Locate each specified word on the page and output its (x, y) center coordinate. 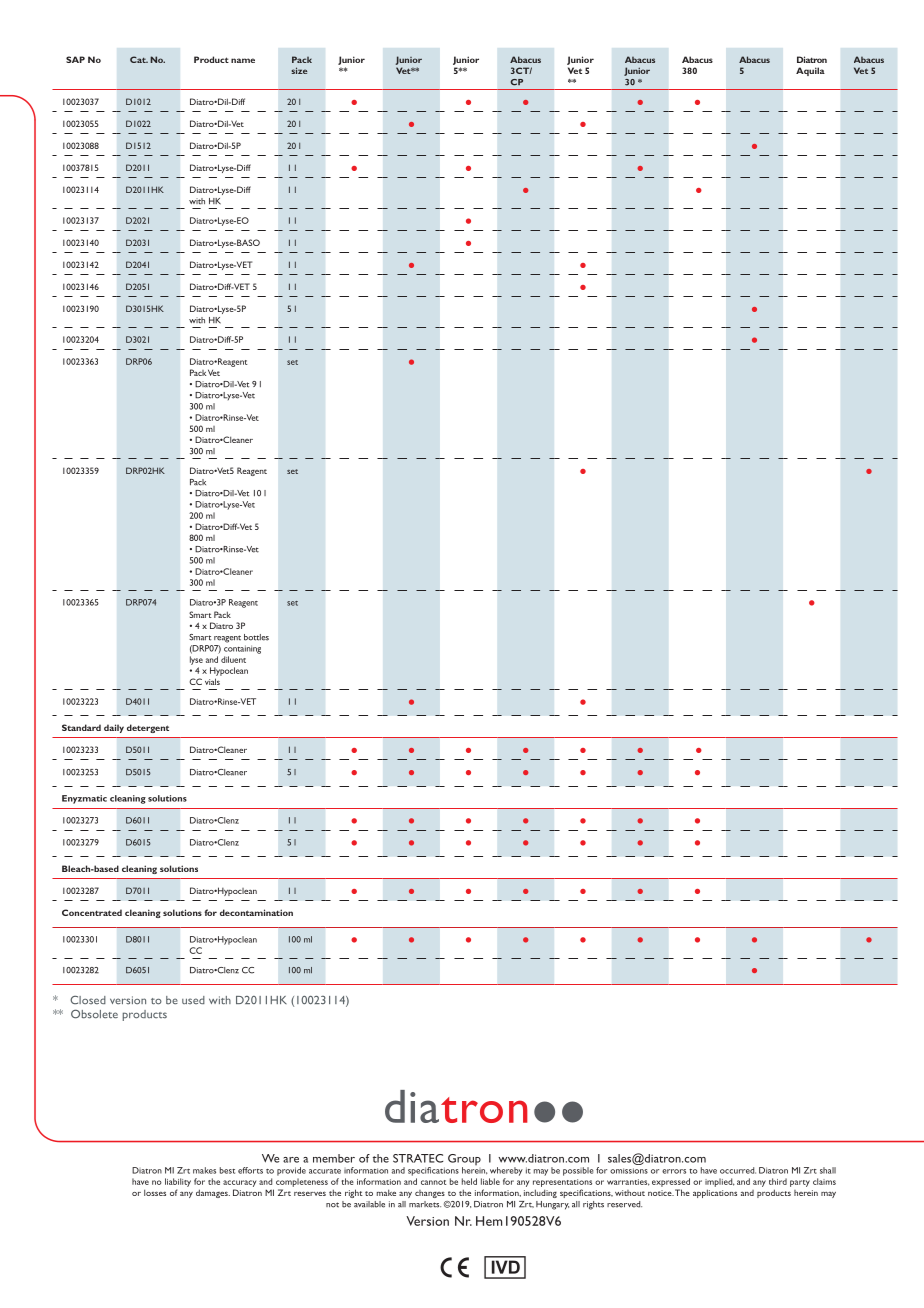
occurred (738, 1170)
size (299, 70)
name (243, 60)
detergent (148, 728)
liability (178, 1182)
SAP (75, 59)
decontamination (256, 912)
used (193, 1000)
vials (212, 681)
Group (464, 1161)
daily (114, 728)
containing (242, 649)
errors (674, 1171)
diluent (233, 659)
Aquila (810, 71)
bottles (256, 637)
